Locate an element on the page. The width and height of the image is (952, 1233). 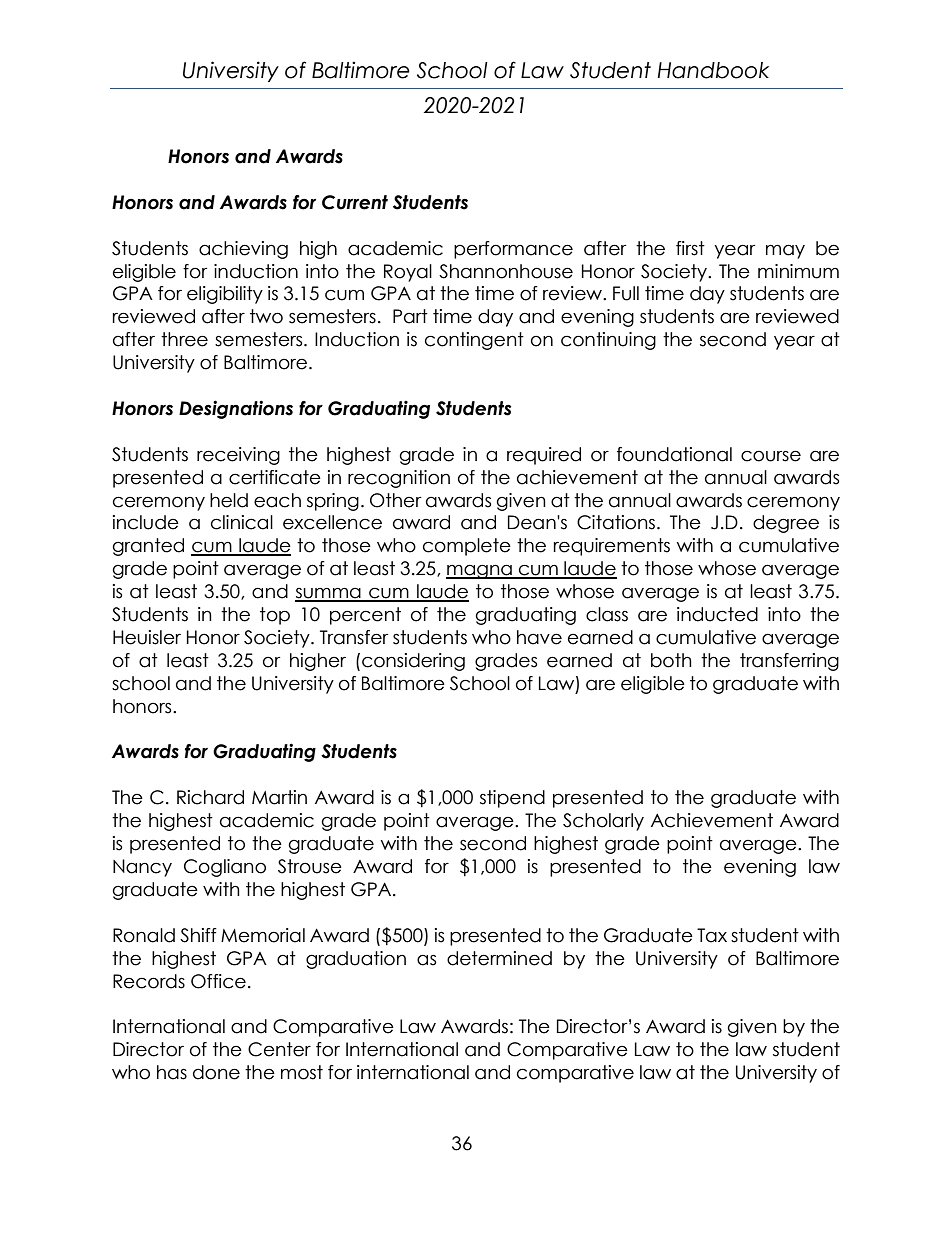
Current is located at coordinates (355, 202).
